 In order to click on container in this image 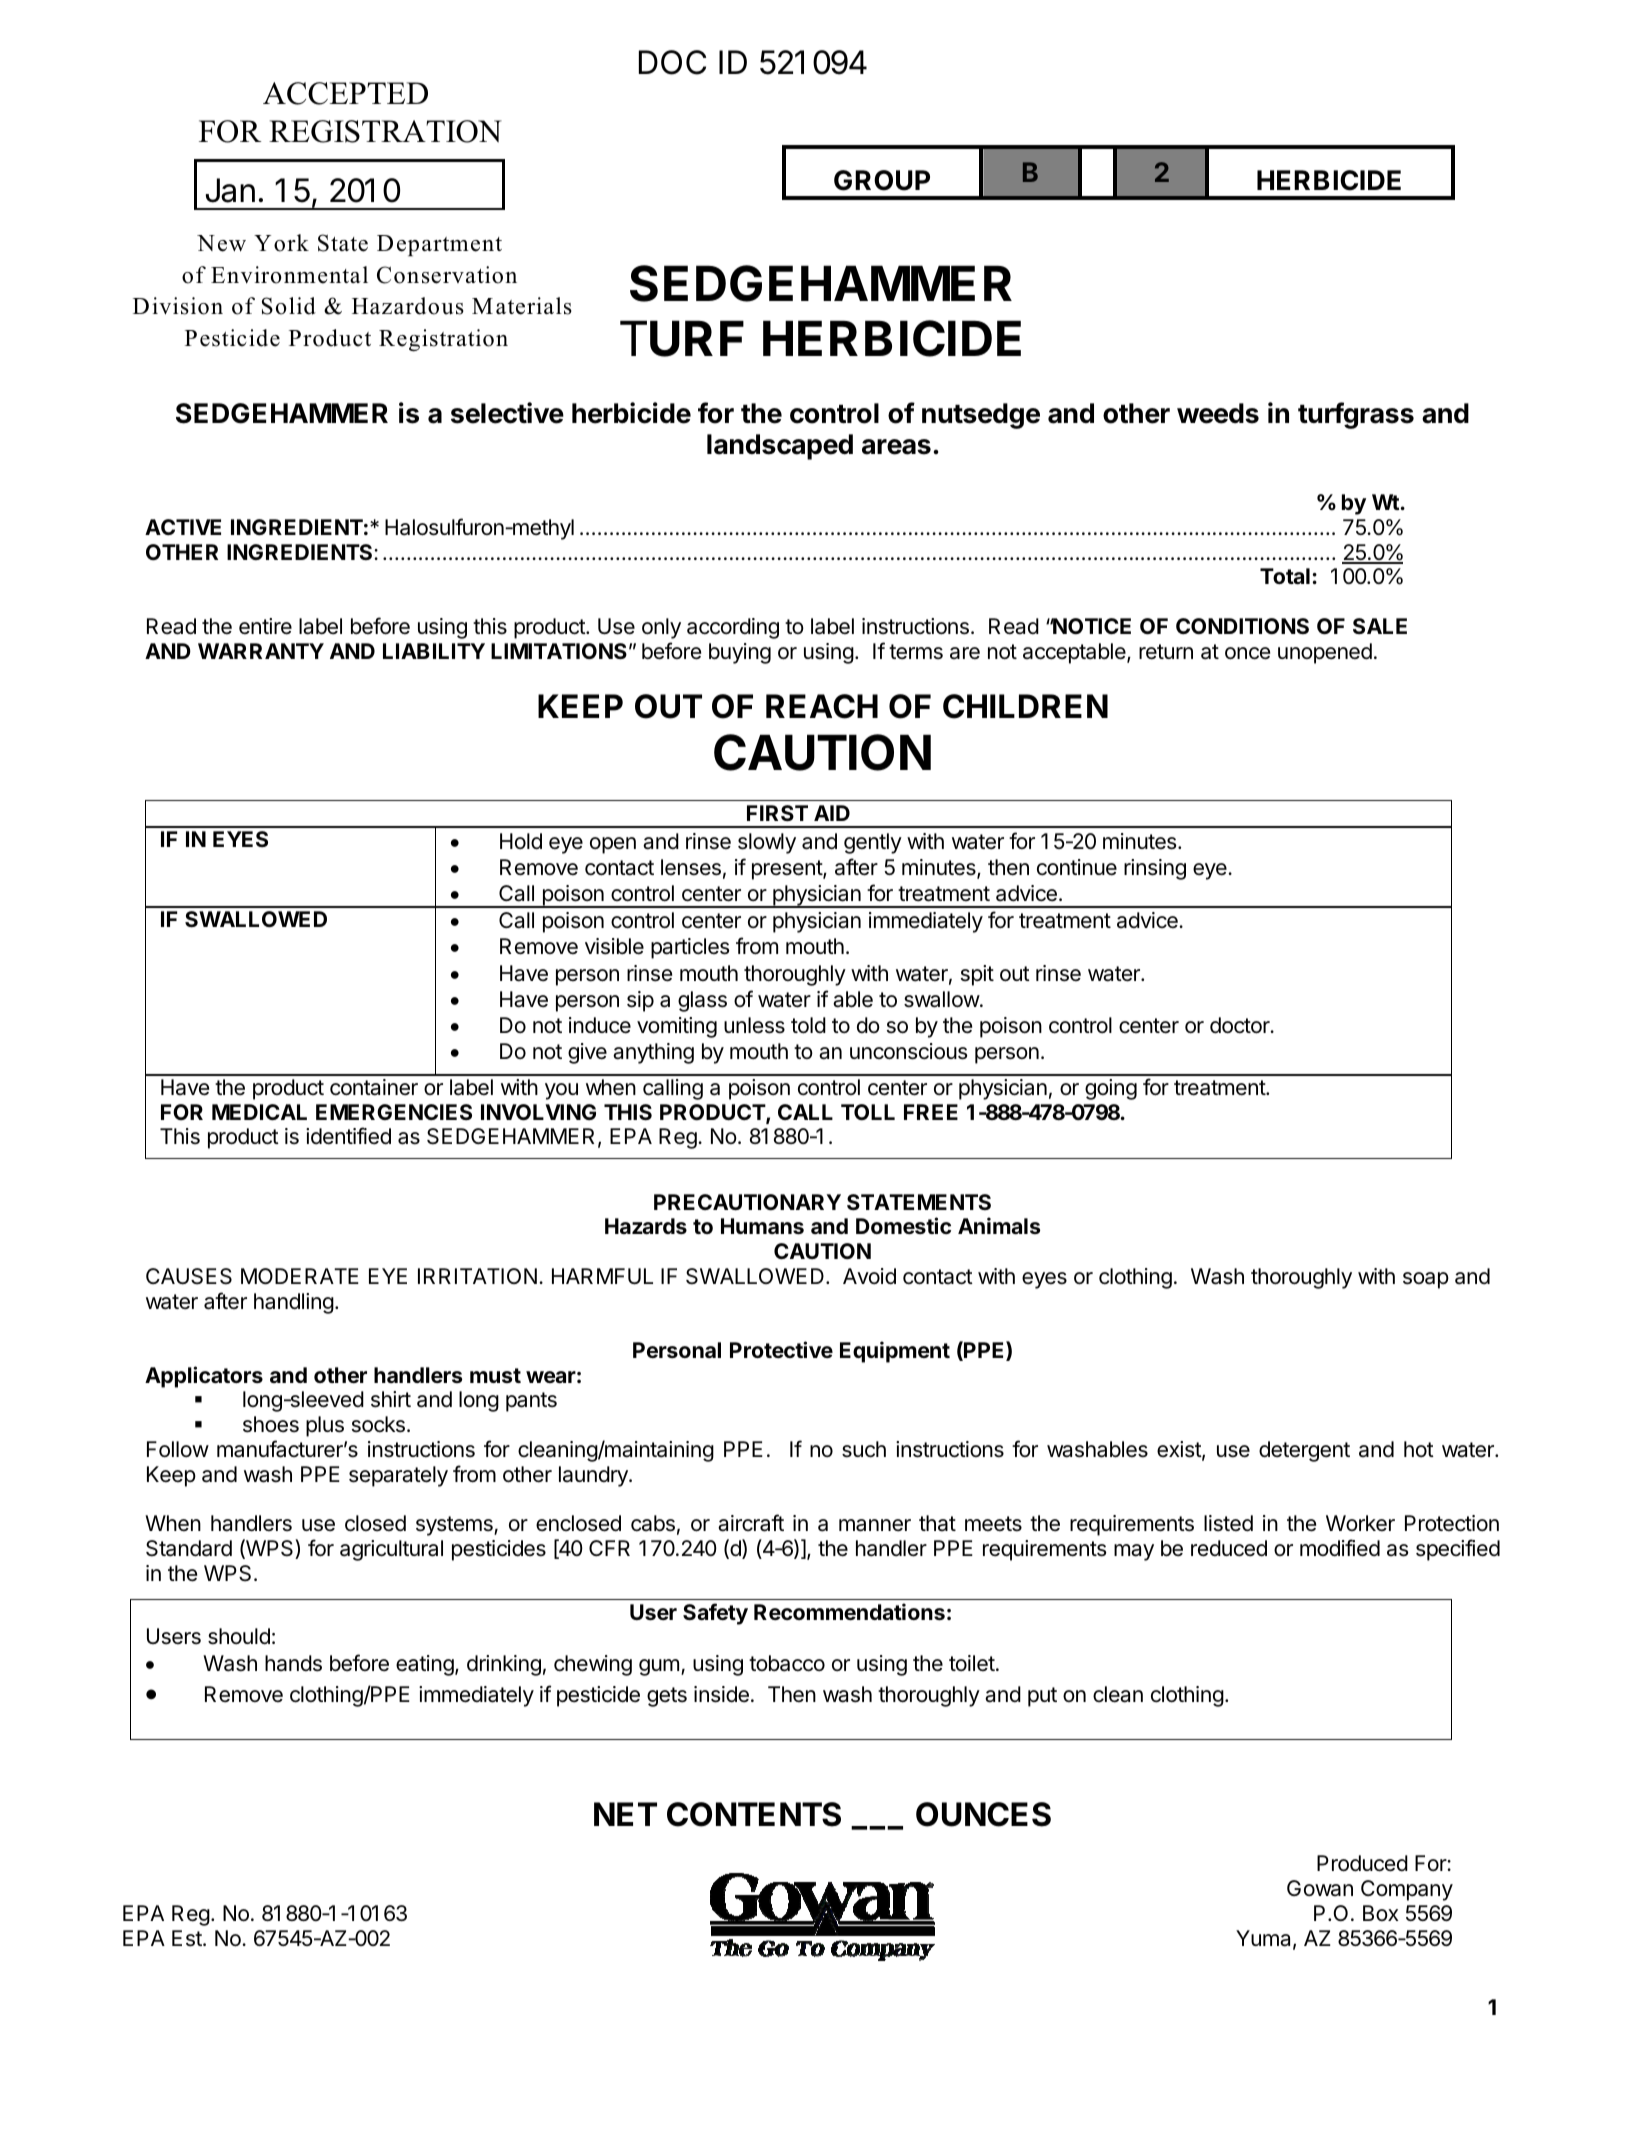, I will do `click(374, 1087)`.
